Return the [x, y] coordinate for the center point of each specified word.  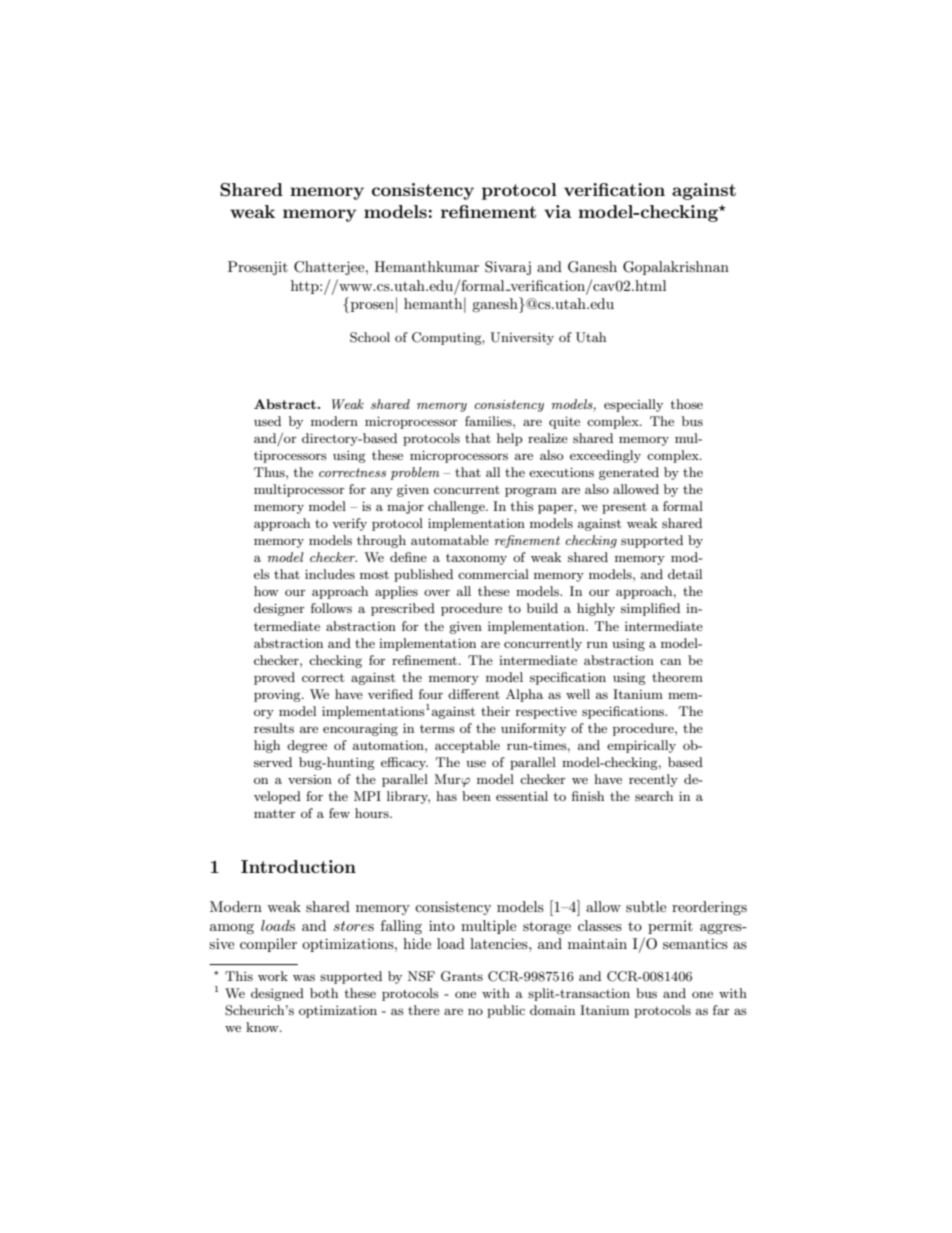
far [721, 1010]
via [557, 211]
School [370, 337]
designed [277, 994]
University [522, 338]
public [506, 1011]
